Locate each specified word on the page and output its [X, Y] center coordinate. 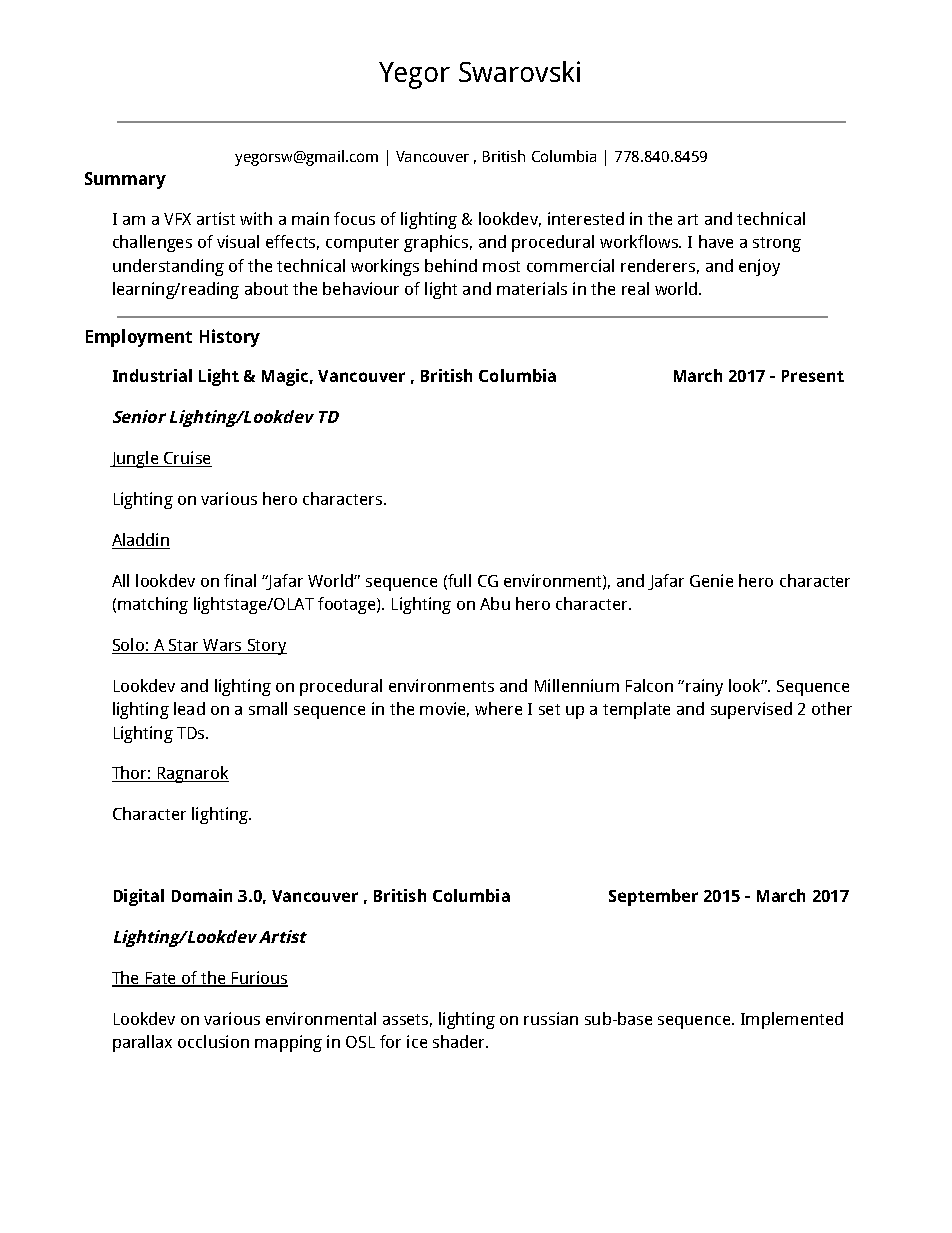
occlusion [213, 1041]
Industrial [152, 375]
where [498, 708]
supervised [751, 710]
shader [460, 1041]
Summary [125, 180]
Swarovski [519, 71]
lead [189, 708]
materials [532, 288]
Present [813, 376]
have [716, 241]
